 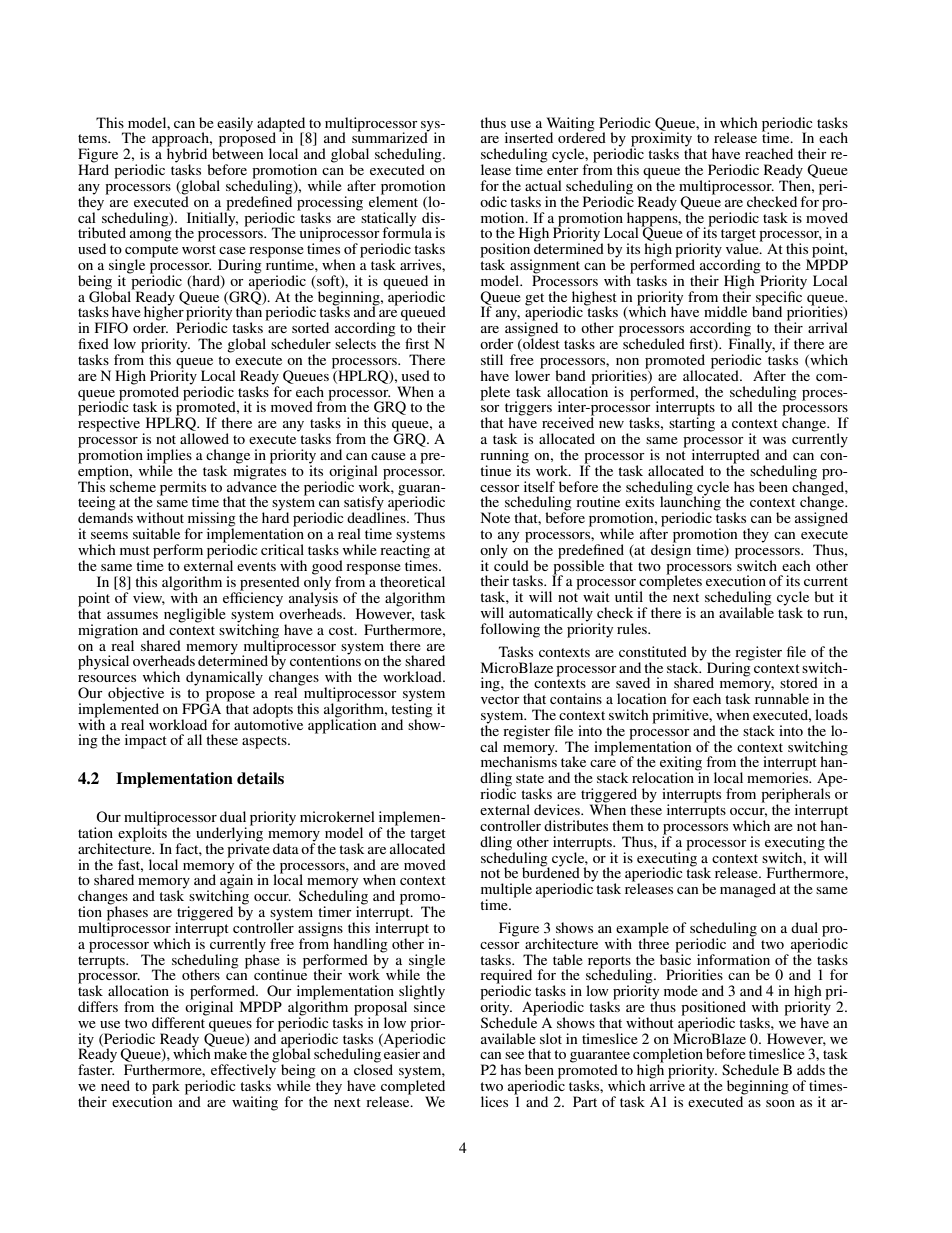 What do you see at coordinates (510, 630) in the screenshot?
I see `following` at bounding box center [510, 630].
